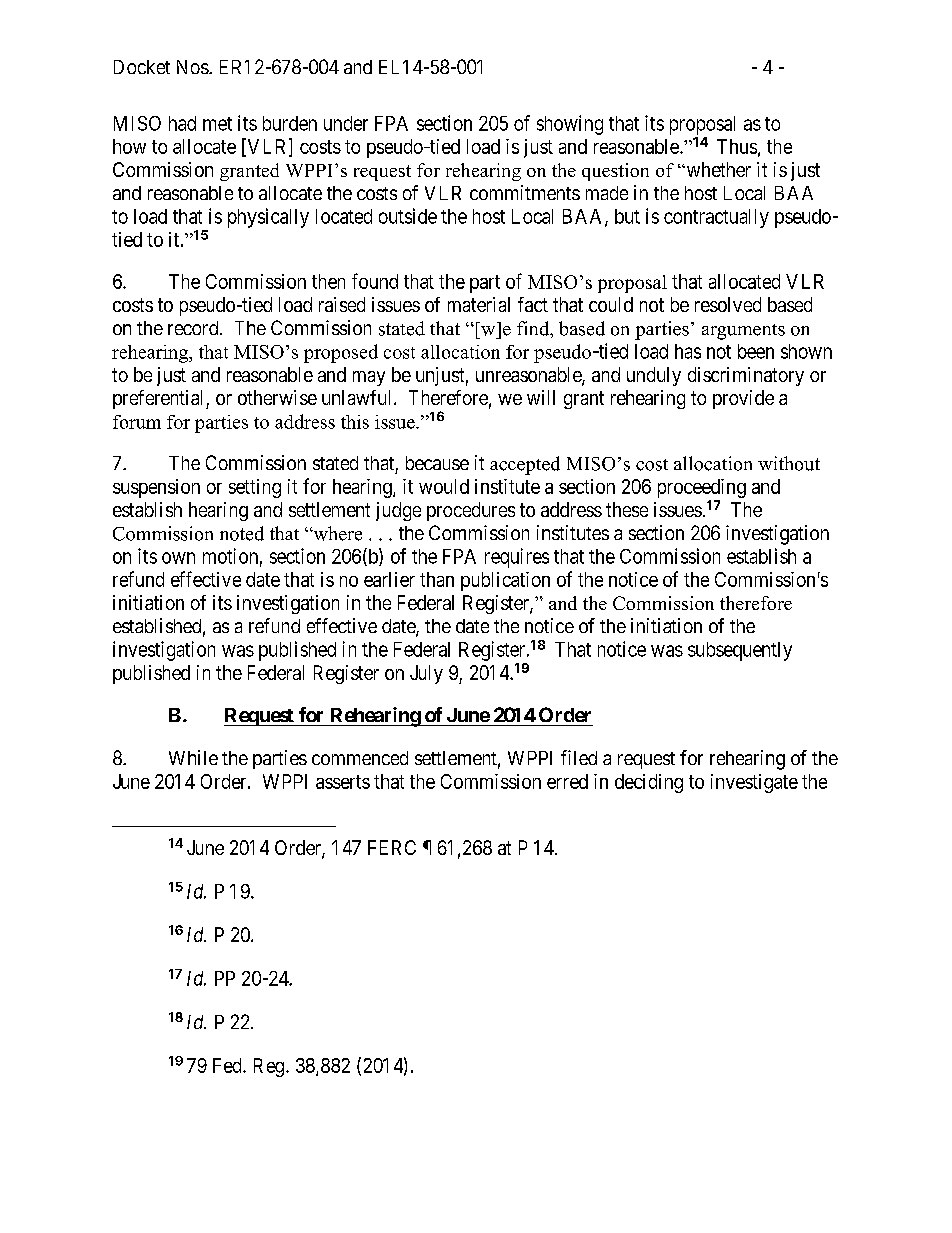  Describe the element at coordinates (570, 125) in the screenshot. I see `showing` at that location.
